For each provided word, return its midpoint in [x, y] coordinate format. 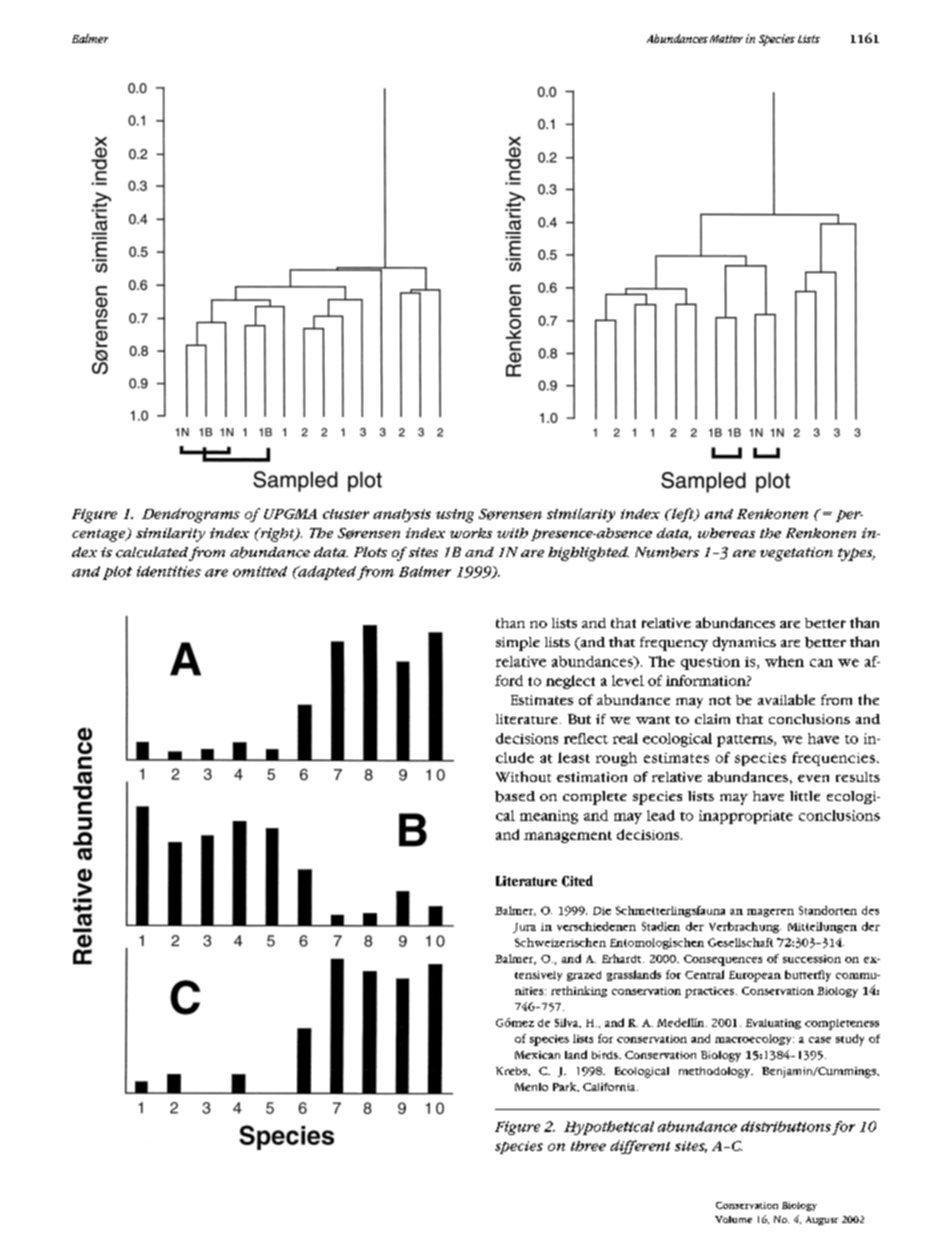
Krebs [512, 1071]
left [683, 515]
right [277, 535]
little [805, 796]
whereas [726, 533]
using [455, 516]
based [515, 796]
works [471, 533]
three [588, 1146]
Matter [726, 39]
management [568, 837]
